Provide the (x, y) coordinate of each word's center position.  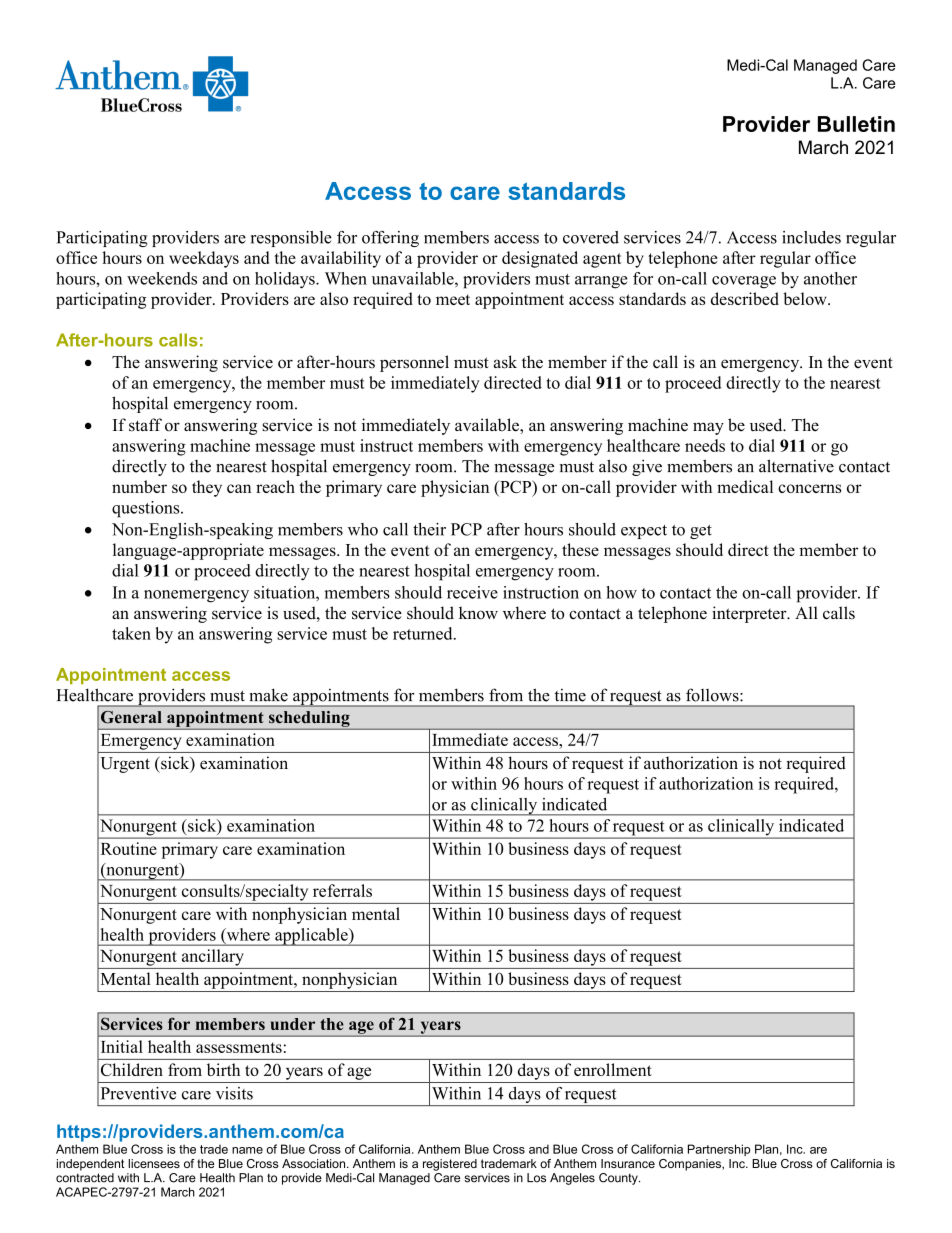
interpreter (750, 614)
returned (424, 633)
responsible (291, 239)
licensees (154, 1163)
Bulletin (856, 124)
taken (131, 633)
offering (390, 239)
